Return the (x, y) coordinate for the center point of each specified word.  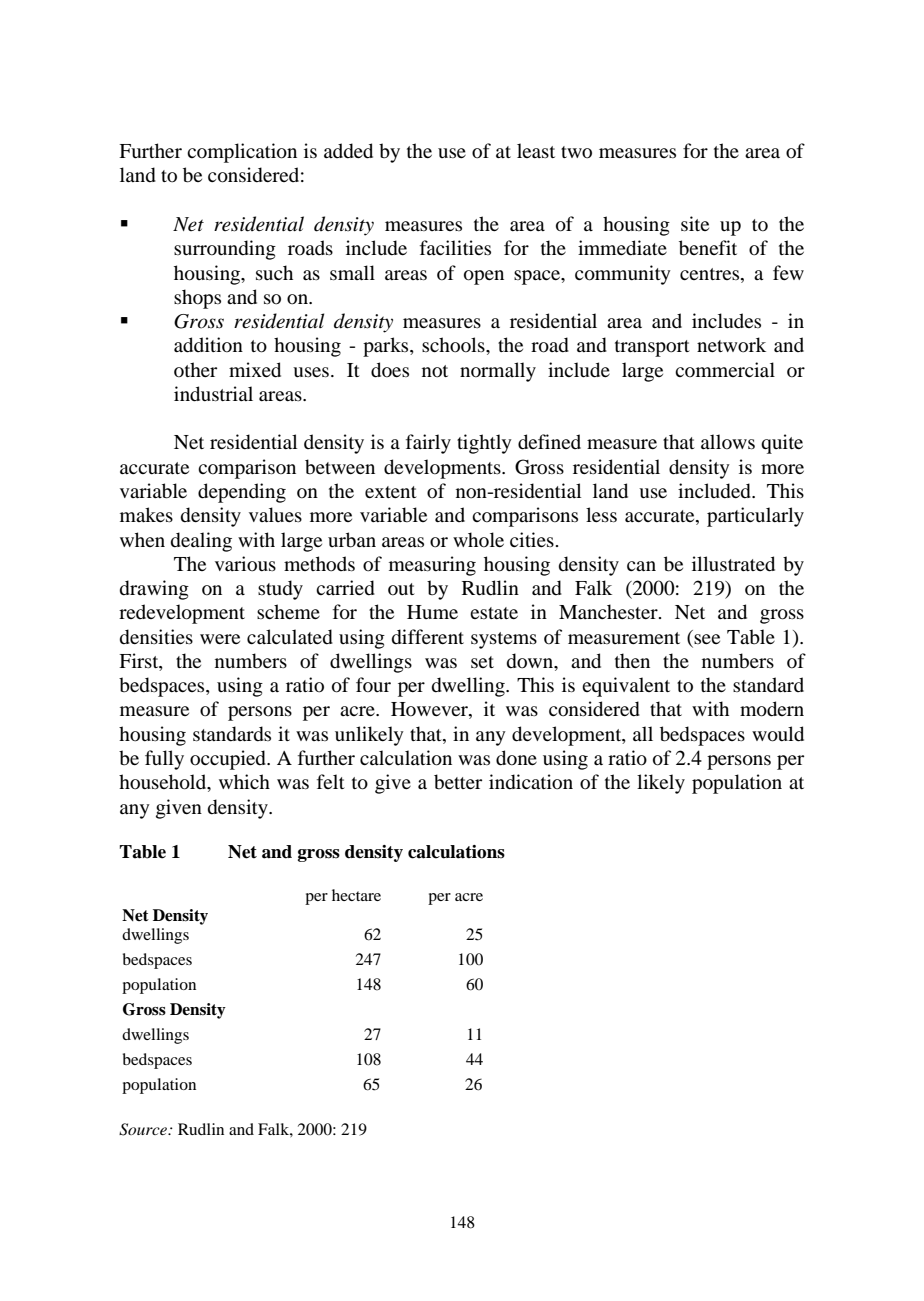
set (482, 662)
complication (242, 153)
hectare (356, 895)
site (695, 223)
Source (144, 1129)
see (707, 639)
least (536, 150)
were (220, 639)
